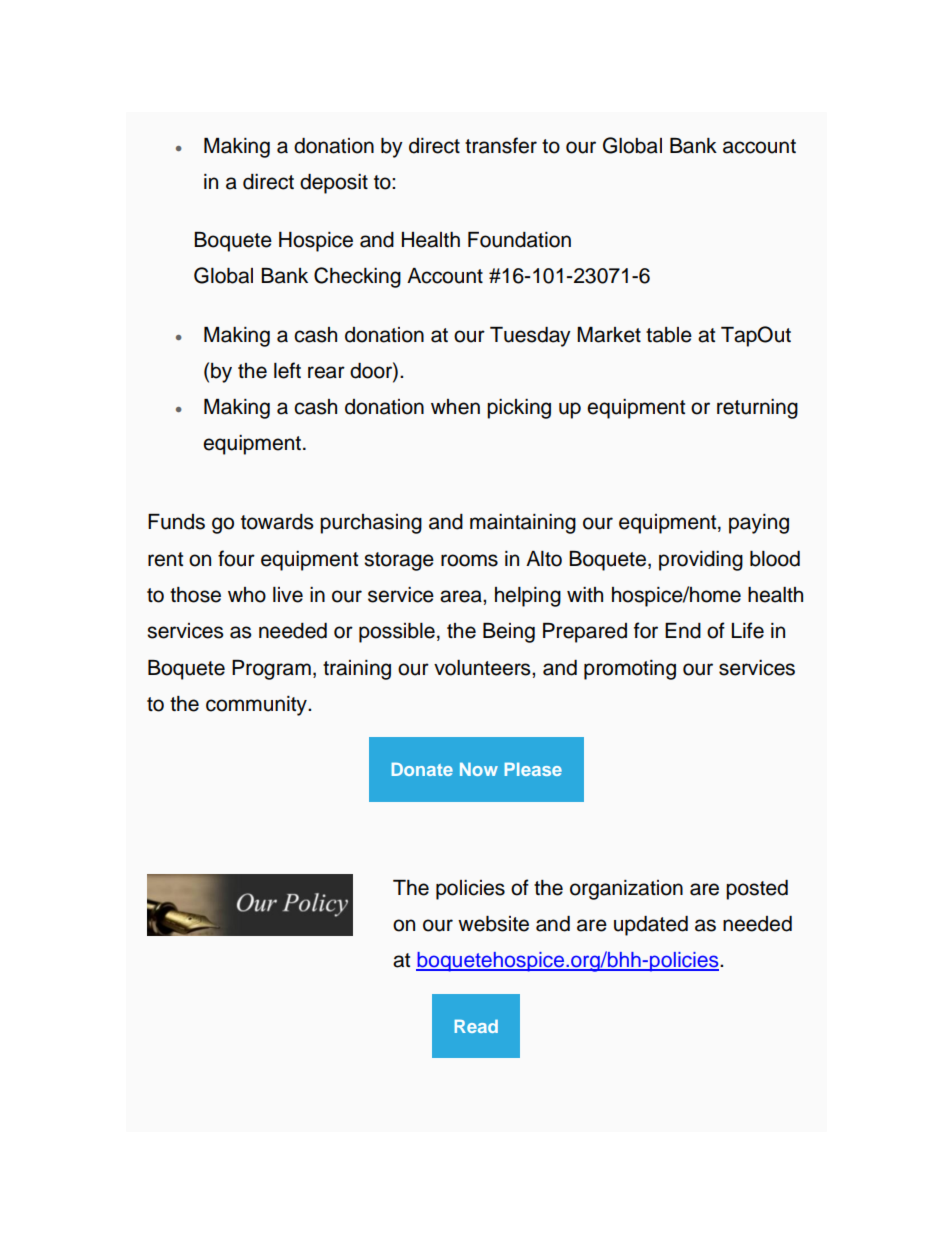  Describe the element at coordinates (630, 670) in the screenshot. I see `promoting` at that location.
